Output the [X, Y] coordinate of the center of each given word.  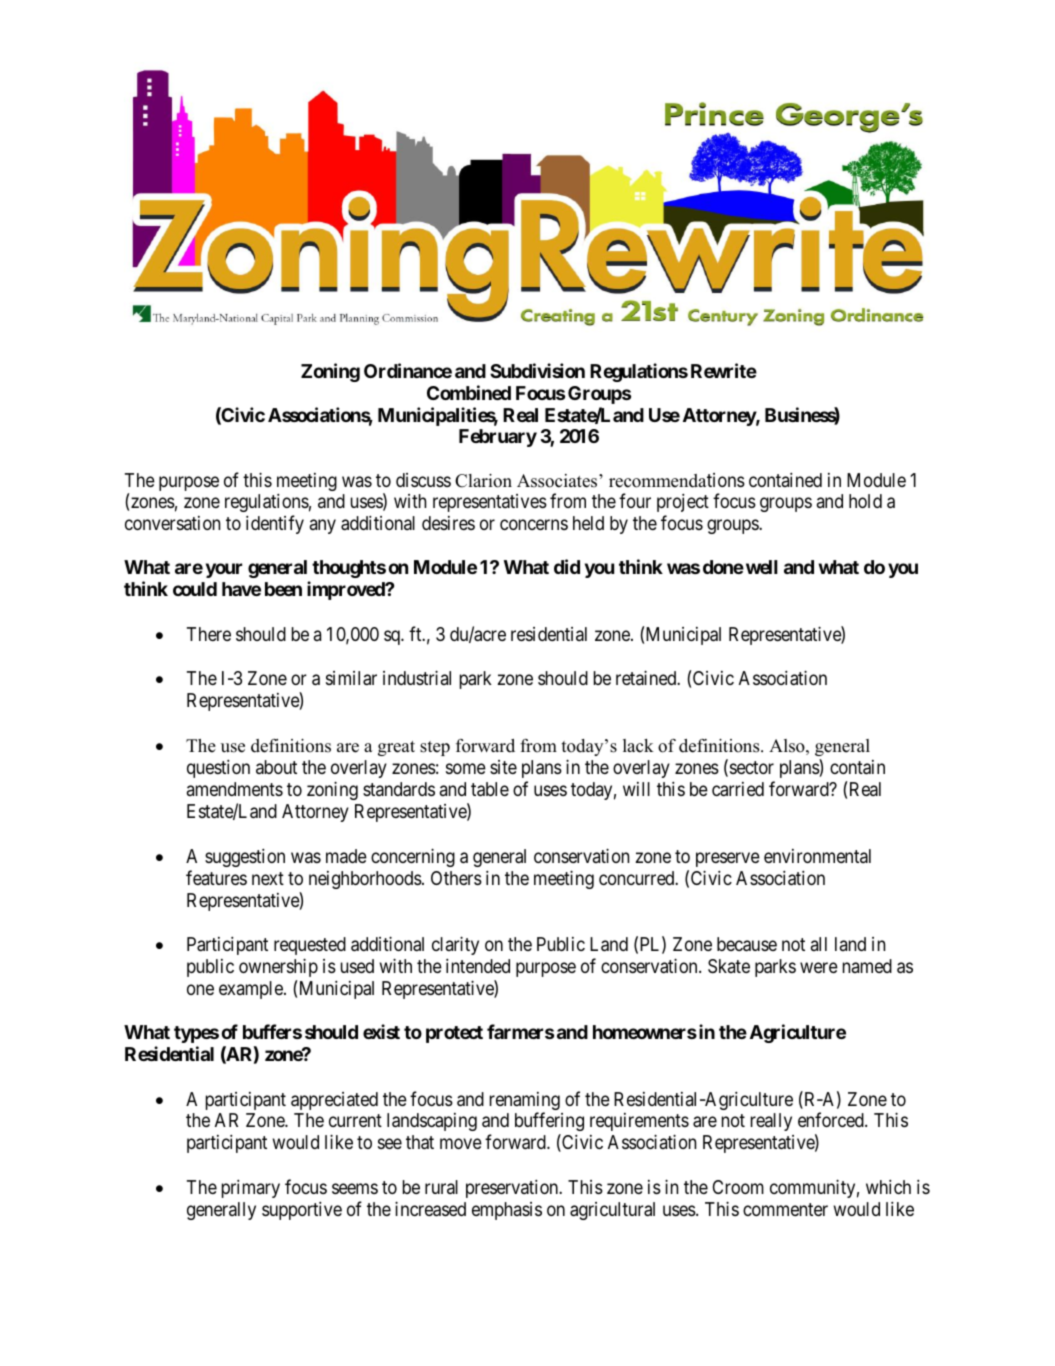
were [819, 968]
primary [251, 1189]
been [283, 589]
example [252, 990]
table [490, 789]
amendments [235, 789]
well [762, 567]
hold [865, 501]
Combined [469, 392]
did [567, 566]
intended [478, 966]
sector [750, 769]
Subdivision [537, 370]
